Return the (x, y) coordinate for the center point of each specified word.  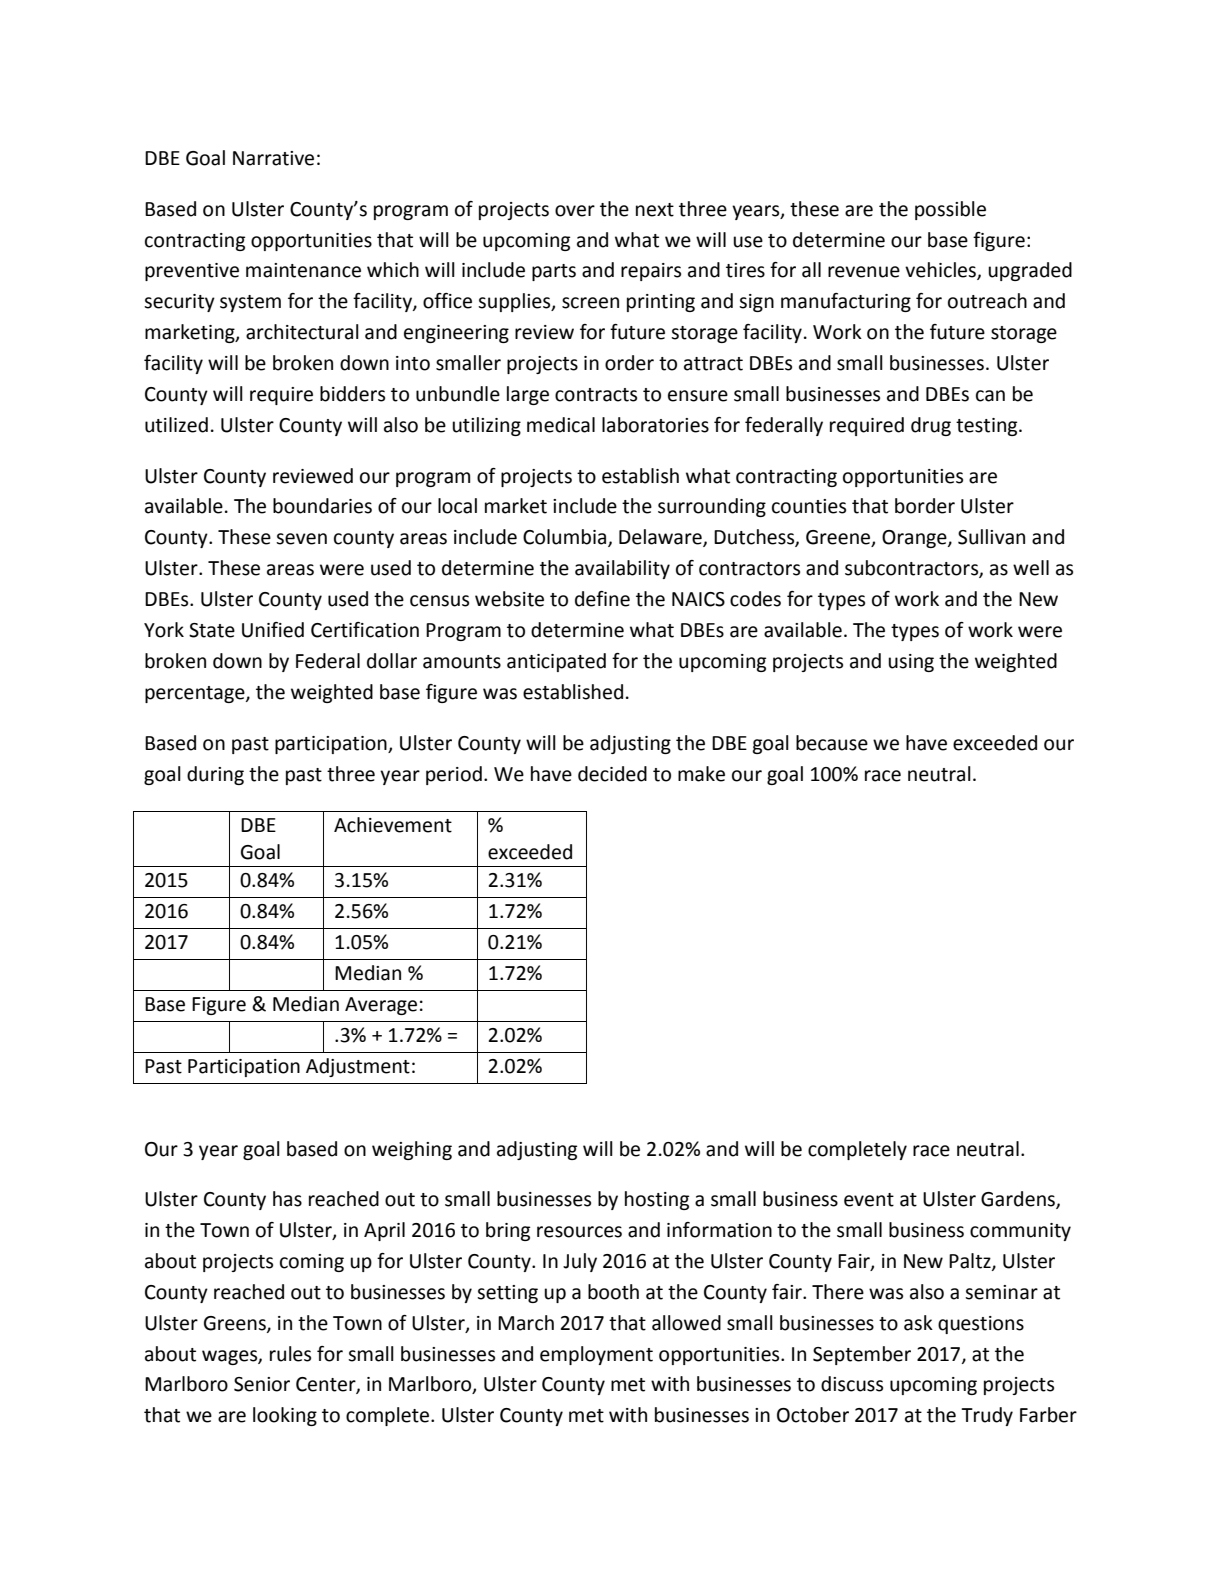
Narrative (273, 158)
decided (612, 774)
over (575, 211)
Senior (262, 1384)
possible (950, 210)
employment (596, 1355)
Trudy (987, 1416)
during (215, 775)
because (832, 743)
